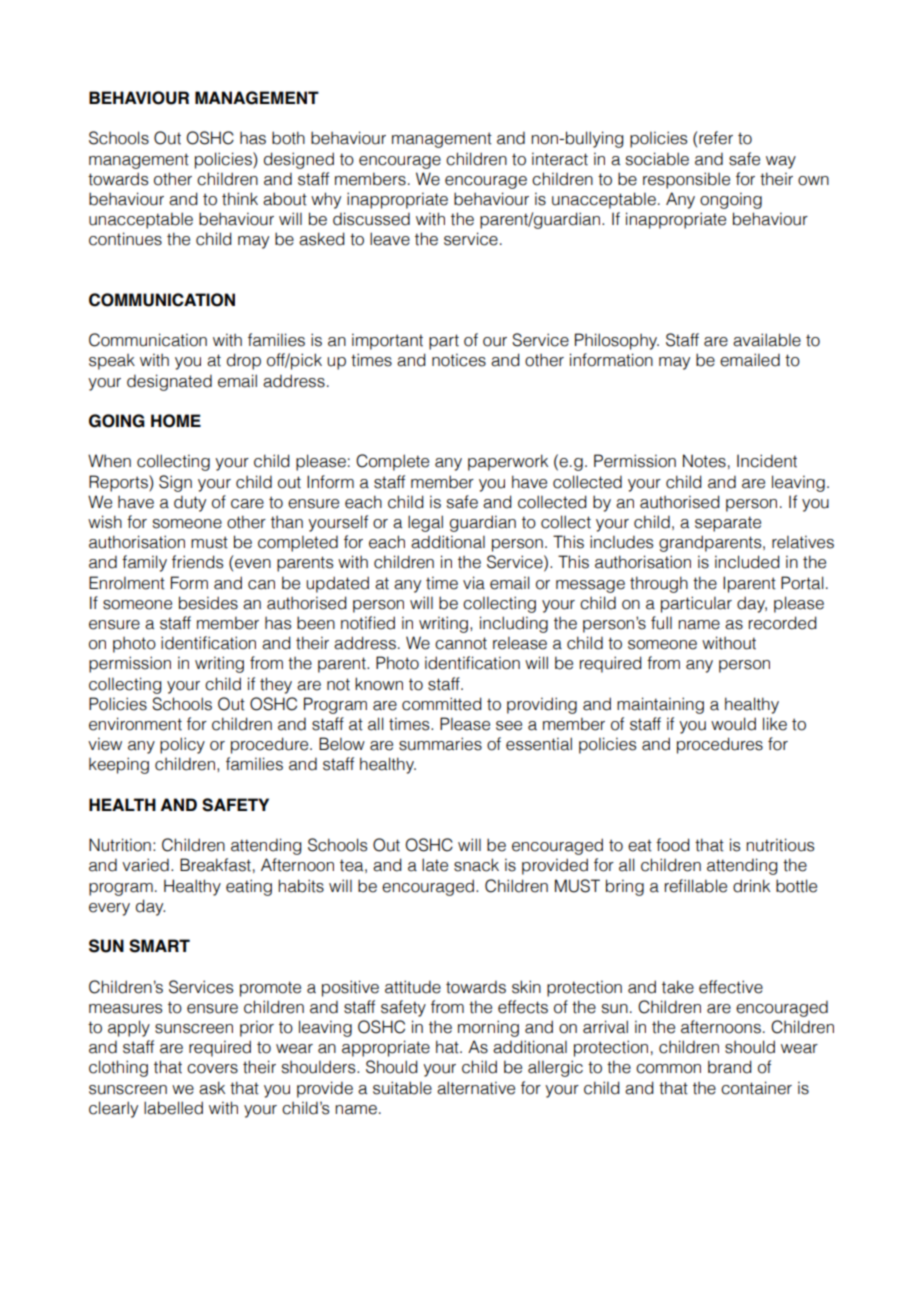  Describe the element at coordinates (696, 886) in the image. I see `refillable` at that location.
